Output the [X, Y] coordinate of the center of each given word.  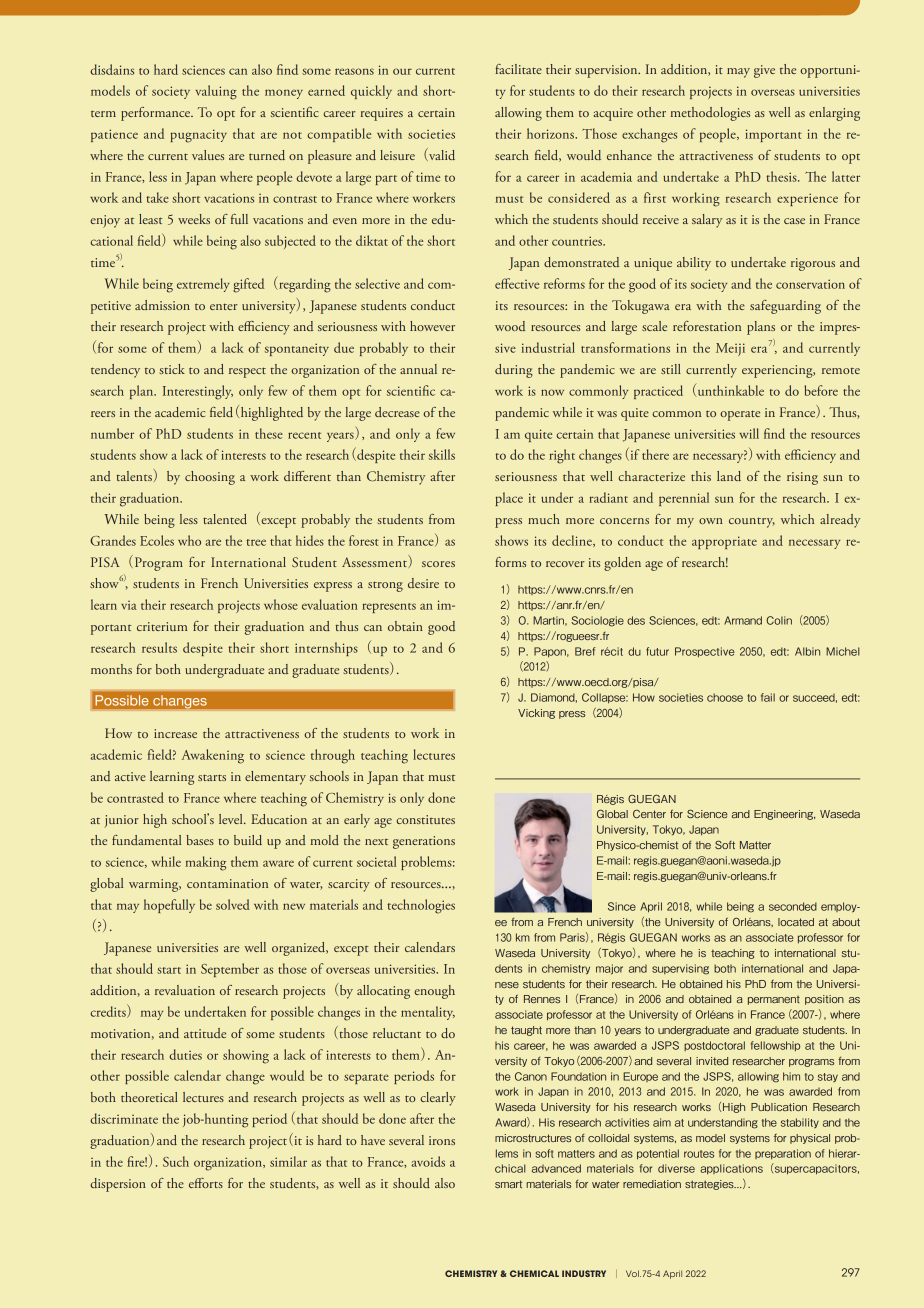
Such [176, 1161]
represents [389, 608]
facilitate [518, 69]
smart [508, 1184]
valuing [216, 92]
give [764, 71]
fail [768, 697]
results [159, 647]
